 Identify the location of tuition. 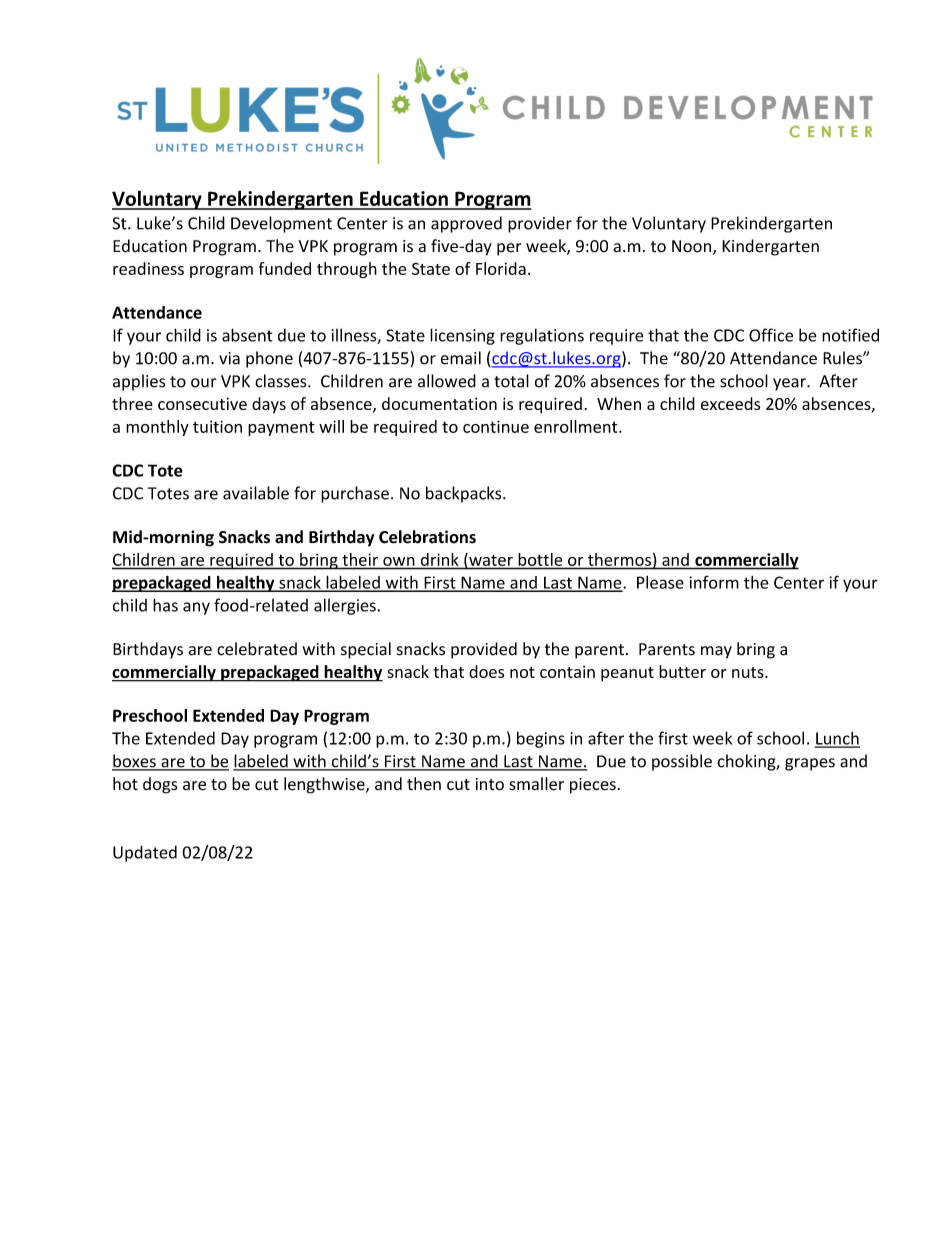
(217, 426).
